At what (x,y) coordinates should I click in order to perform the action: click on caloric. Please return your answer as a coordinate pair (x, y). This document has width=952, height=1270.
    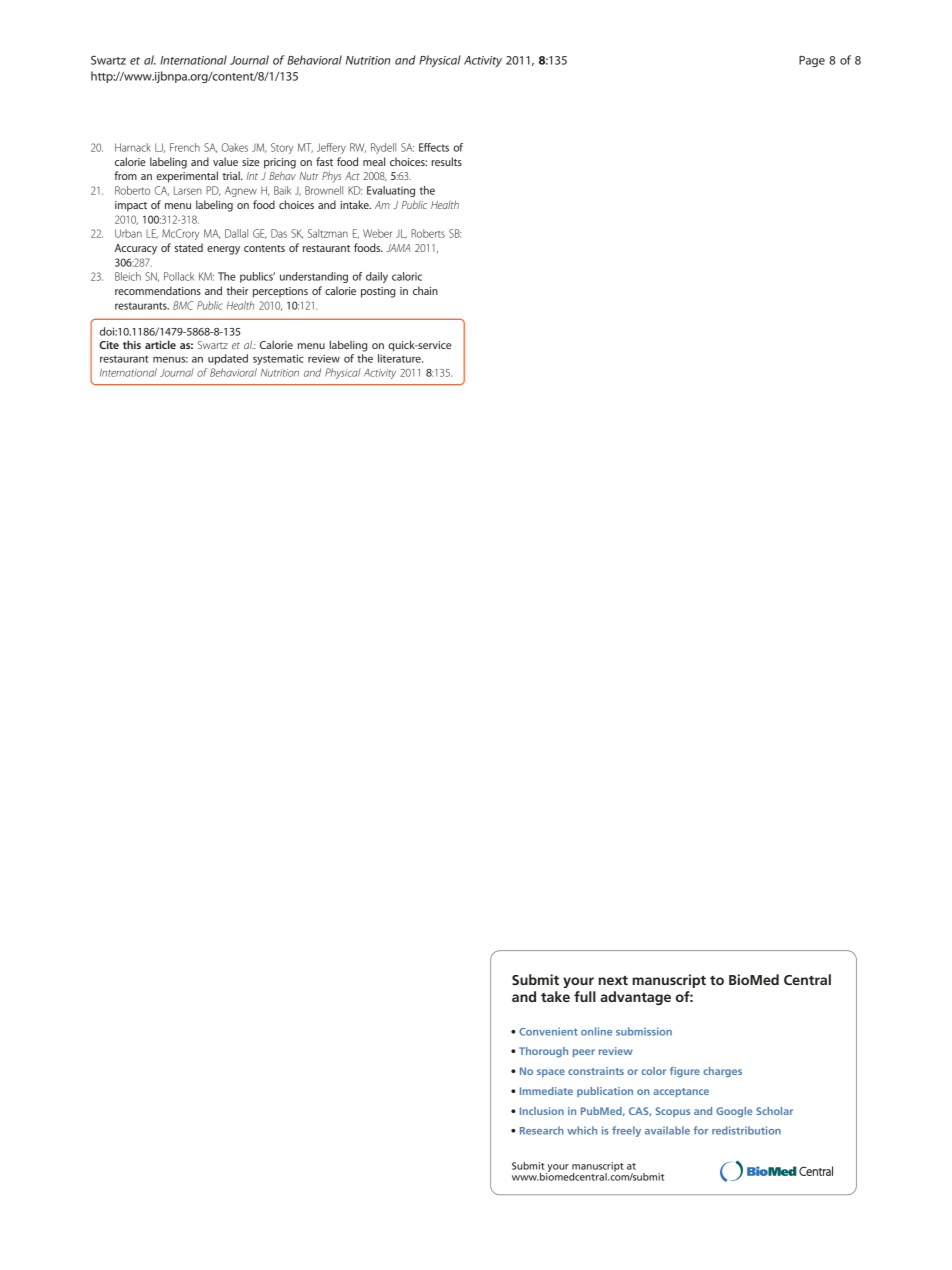
    Looking at the image, I should click on (407, 276).
